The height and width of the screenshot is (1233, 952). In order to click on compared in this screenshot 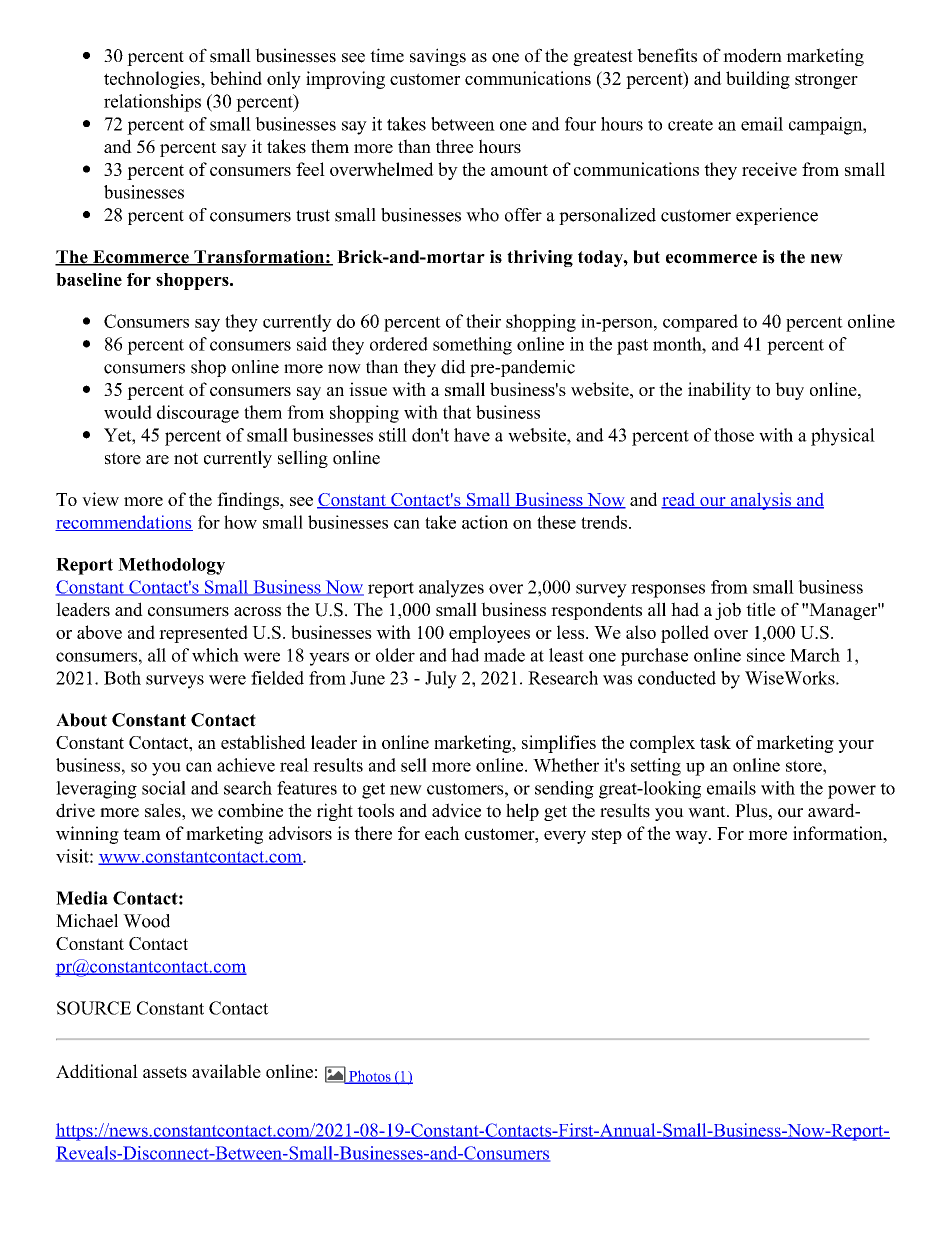, I will do `click(700, 323)`.
